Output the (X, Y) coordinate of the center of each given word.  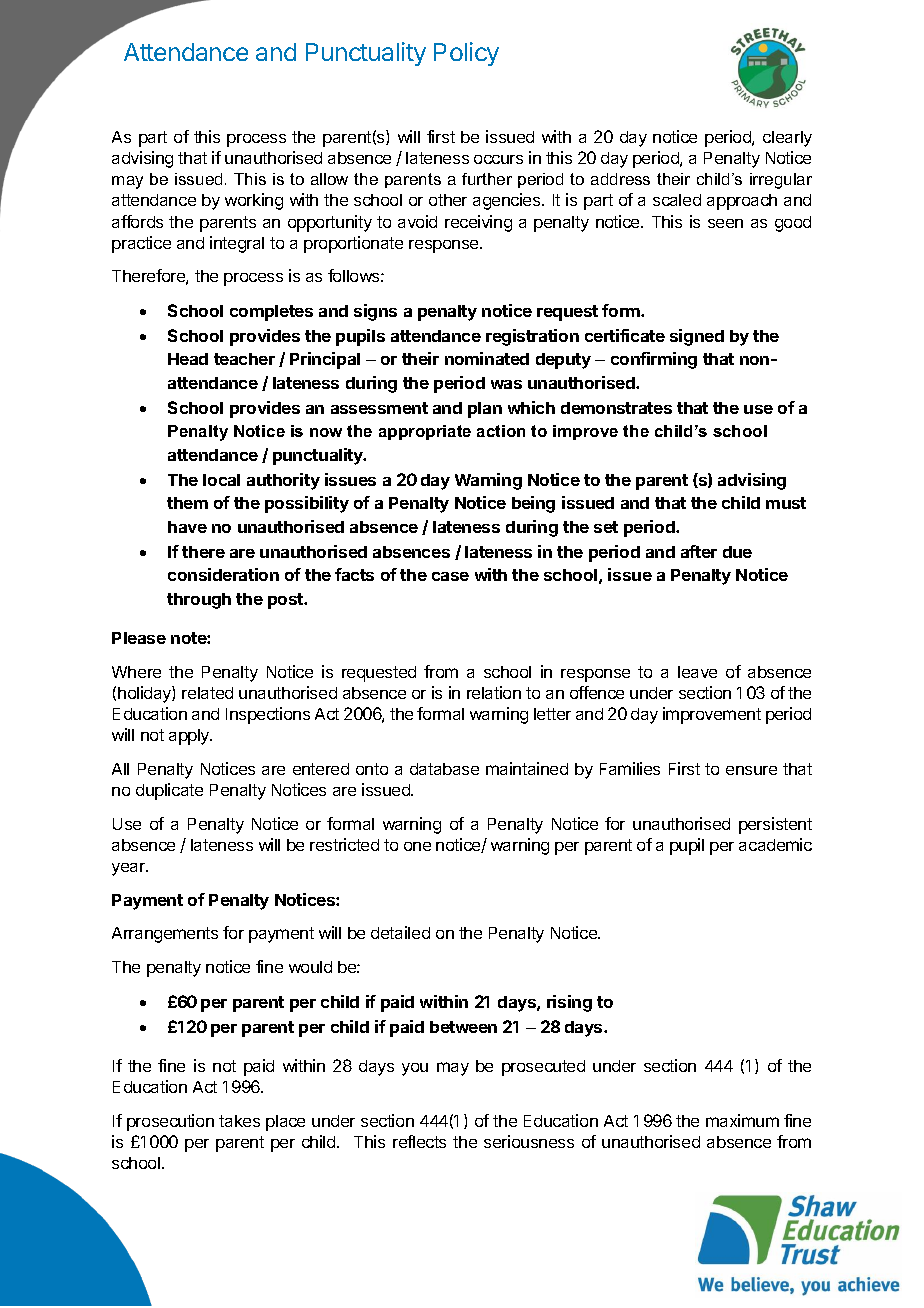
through (199, 601)
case (450, 576)
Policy (466, 54)
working (254, 201)
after (699, 551)
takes (239, 1121)
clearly (787, 139)
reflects (419, 1141)
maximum (742, 1120)
